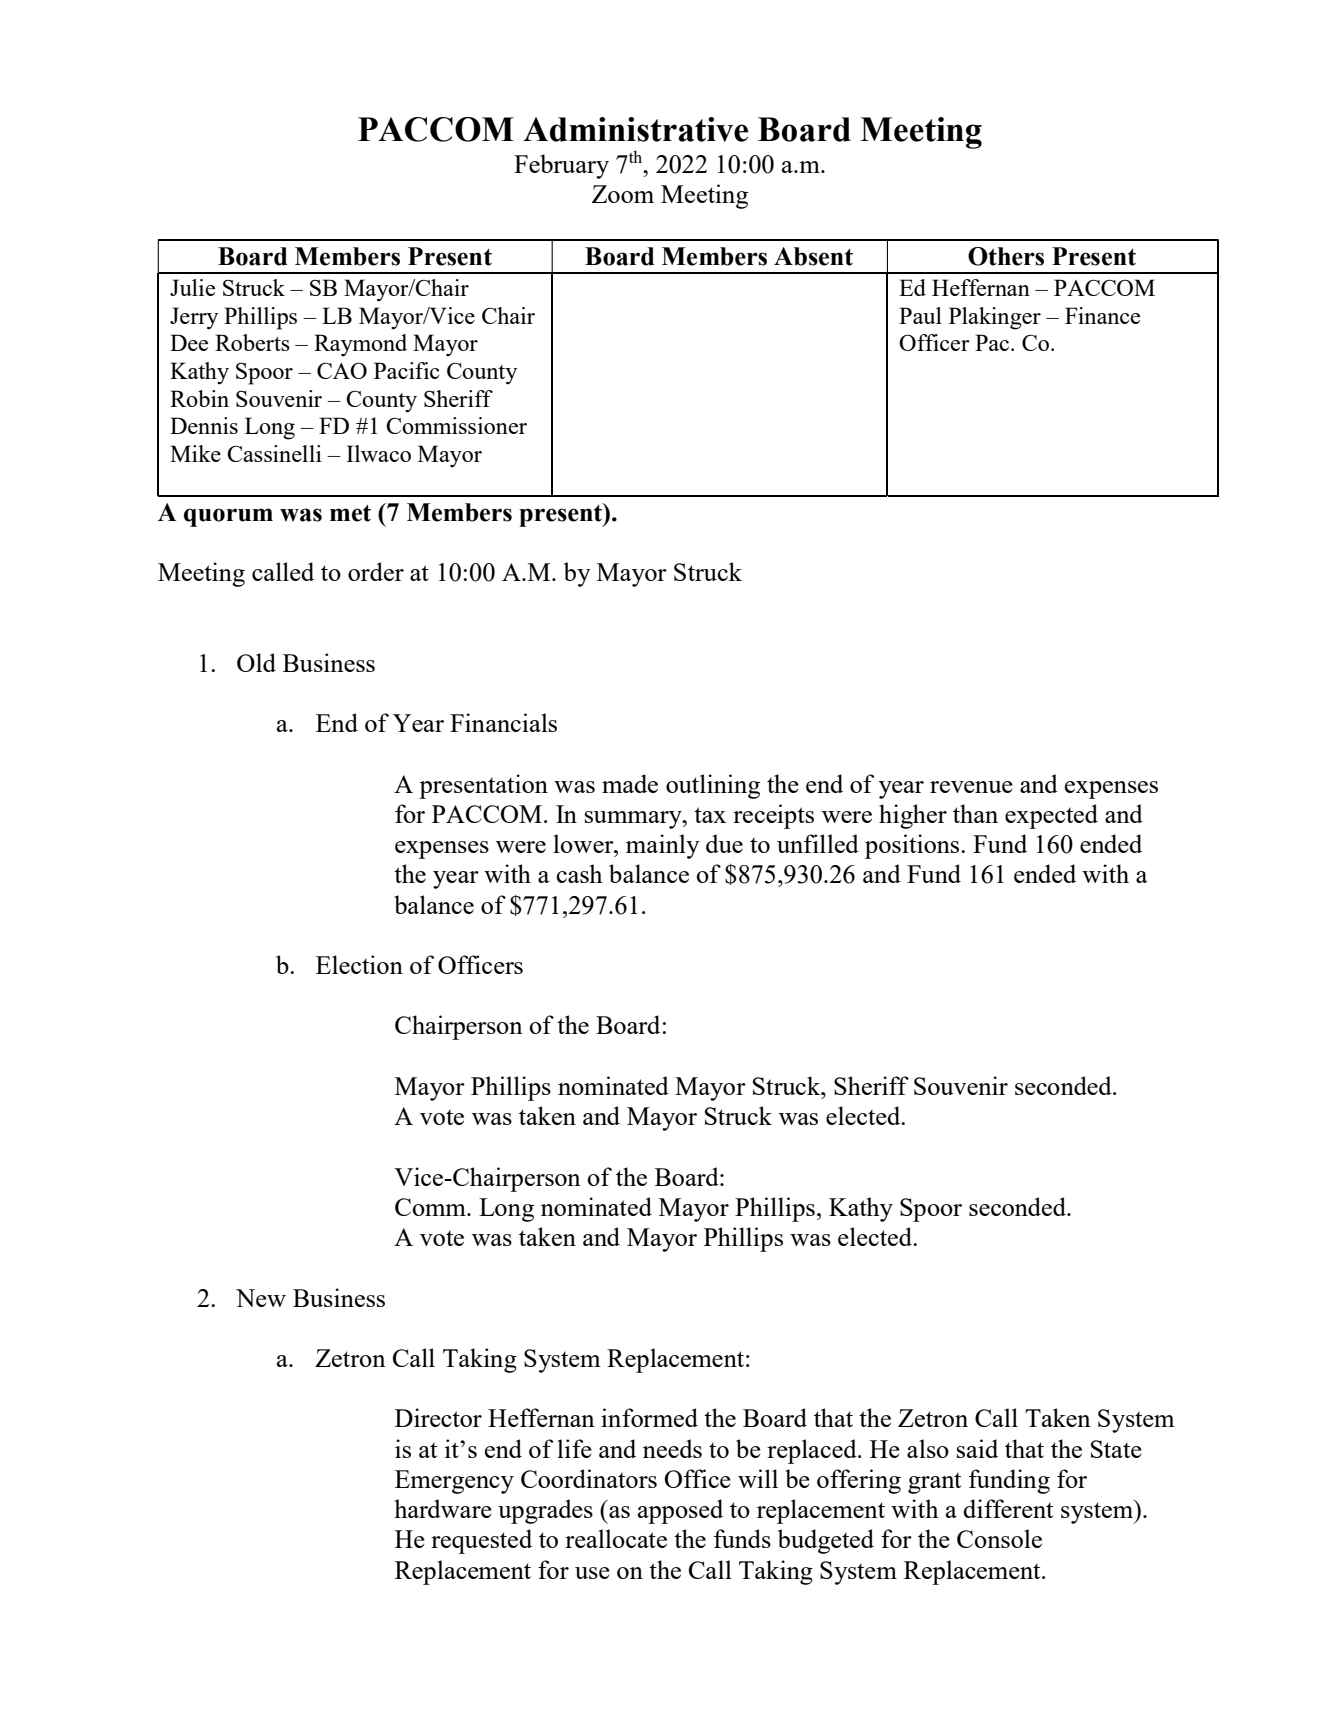  I want to click on Julie, so click(192, 287).
